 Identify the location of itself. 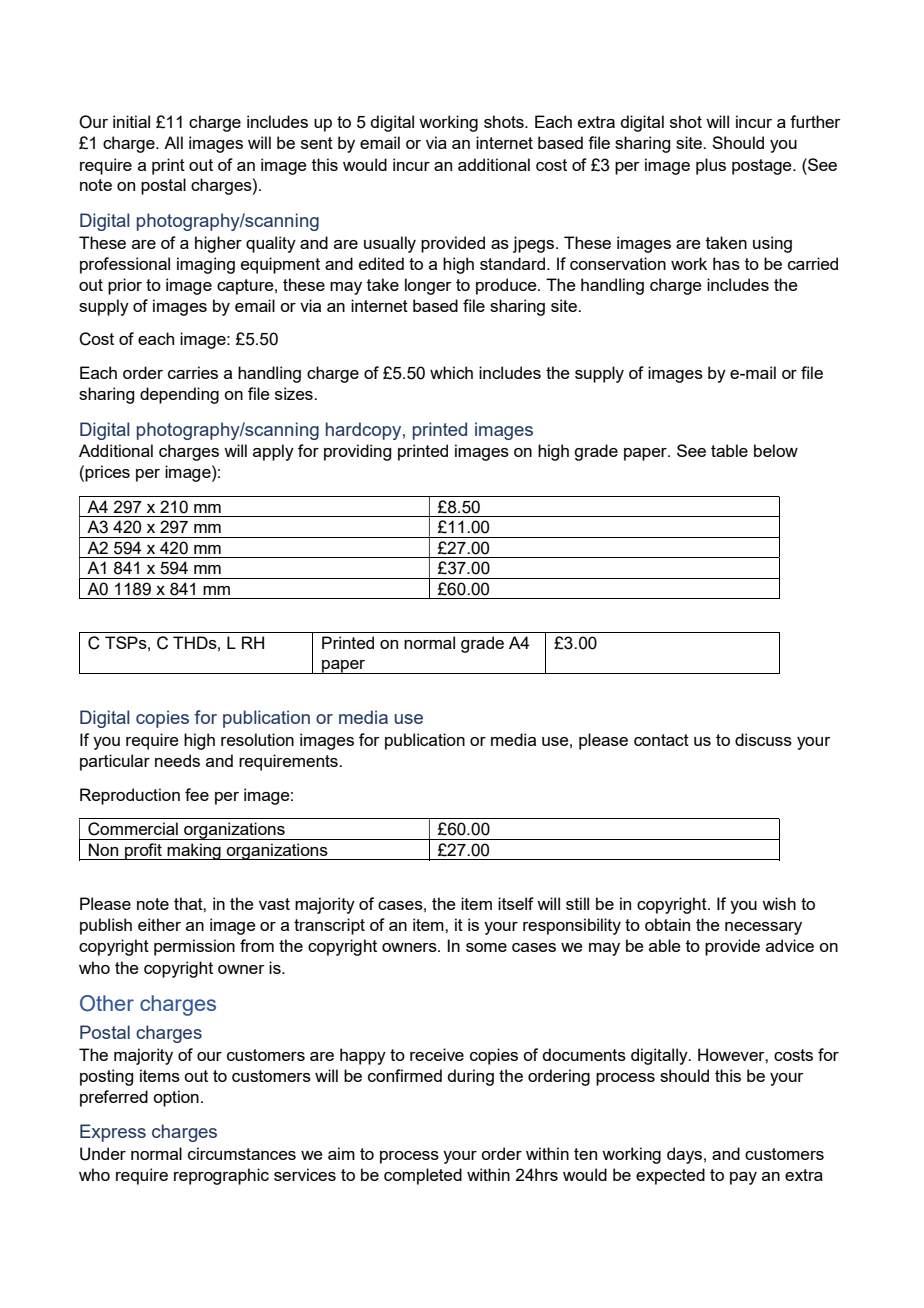
(516, 903).
